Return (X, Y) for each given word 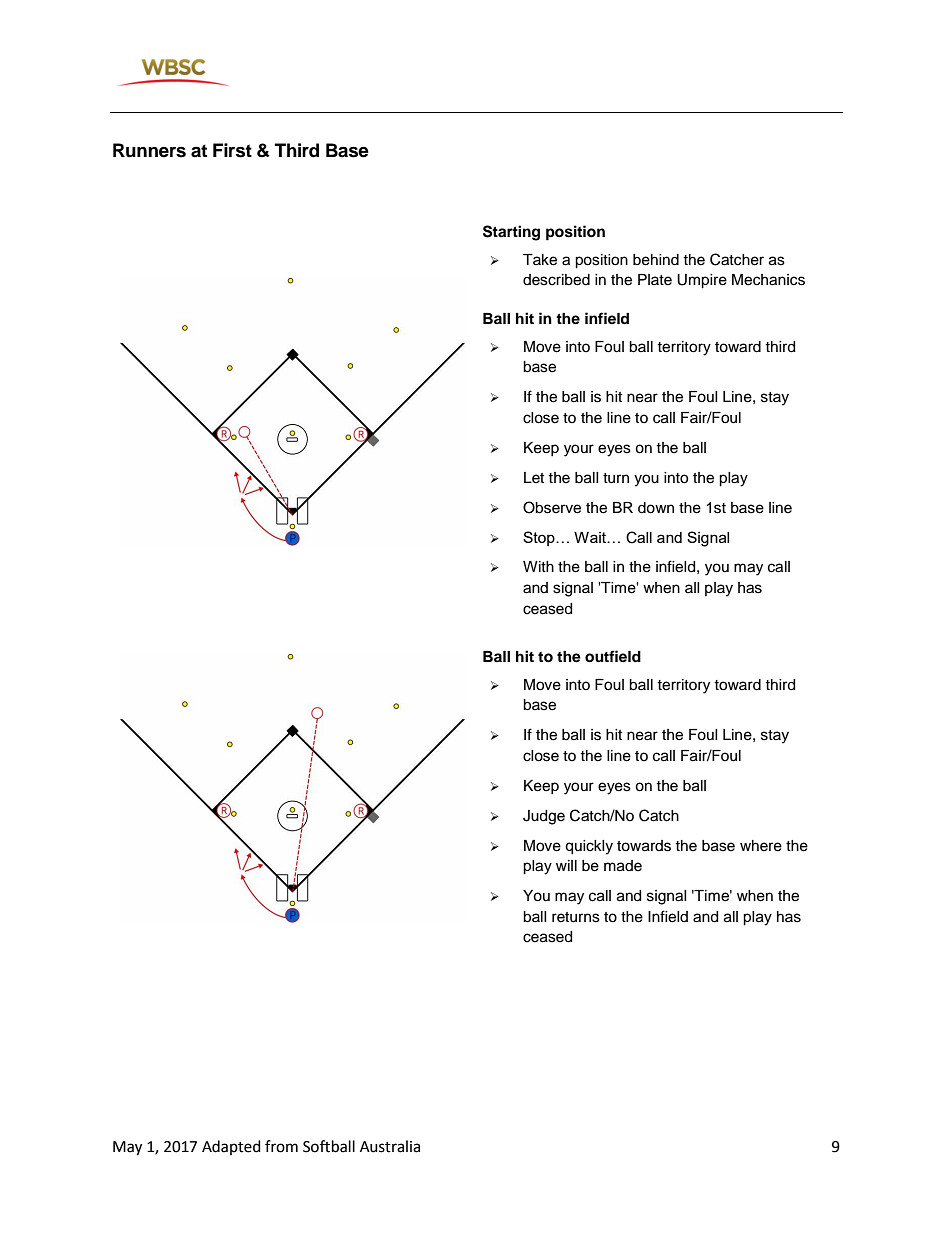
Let (534, 478)
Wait (591, 537)
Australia (390, 1146)
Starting (511, 233)
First (232, 150)
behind (656, 260)
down (656, 508)
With (538, 566)
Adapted (231, 1147)
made (623, 866)
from (281, 1146)
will (566, 865)
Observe (552, 507)
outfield (613, 656)
